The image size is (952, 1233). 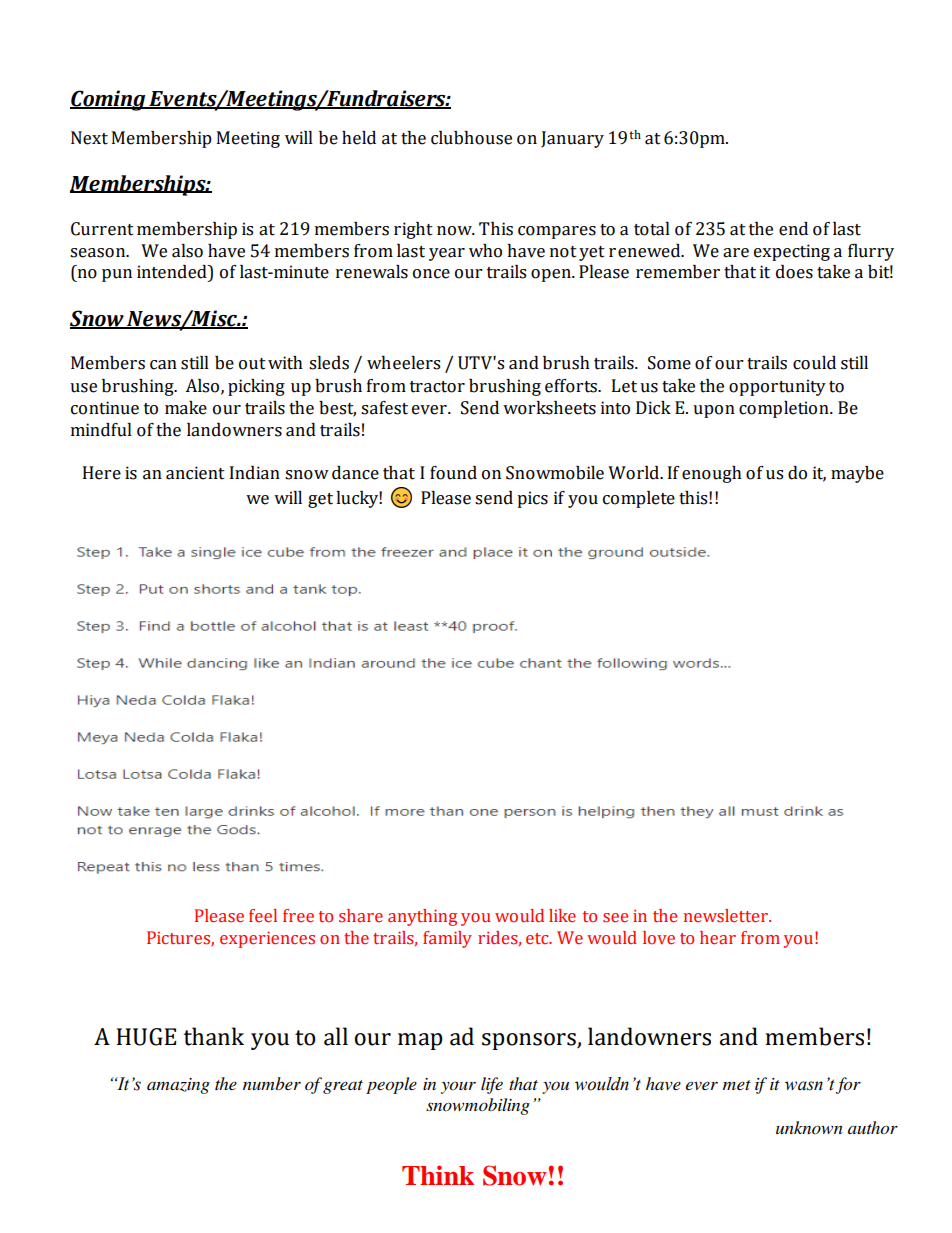 I want to click on feel, so click(x=263, y=916).
